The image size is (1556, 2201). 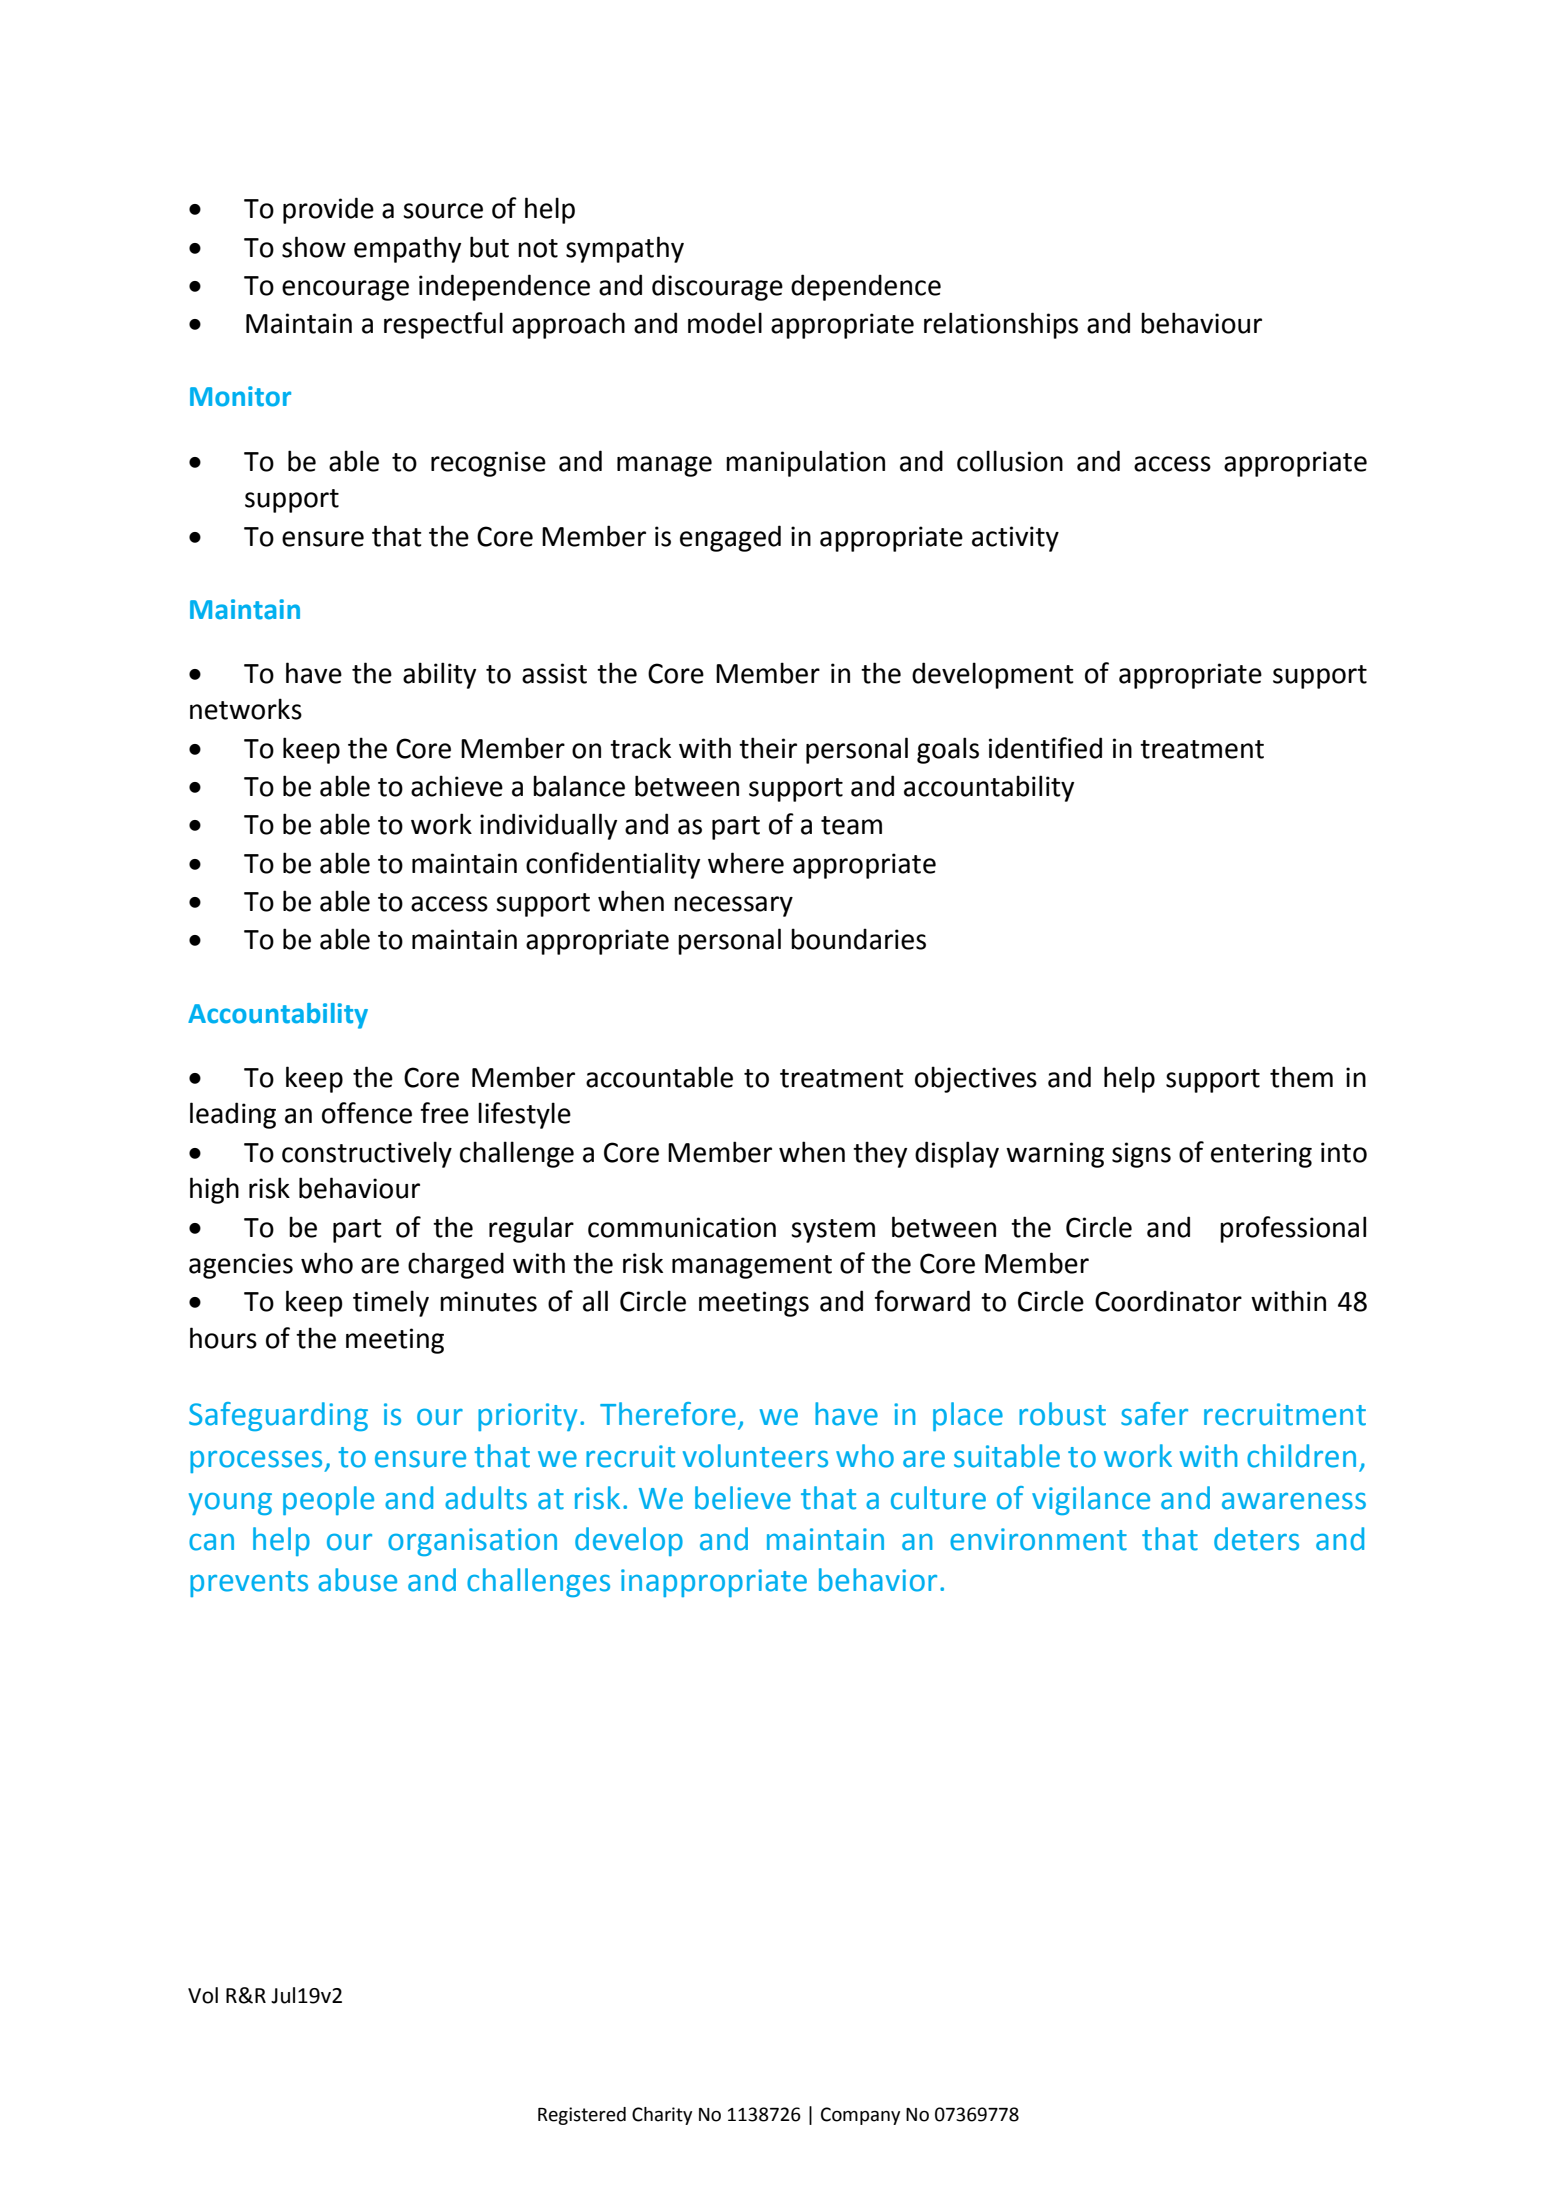 I want to click on identified, so click(x=1045, y=748).
